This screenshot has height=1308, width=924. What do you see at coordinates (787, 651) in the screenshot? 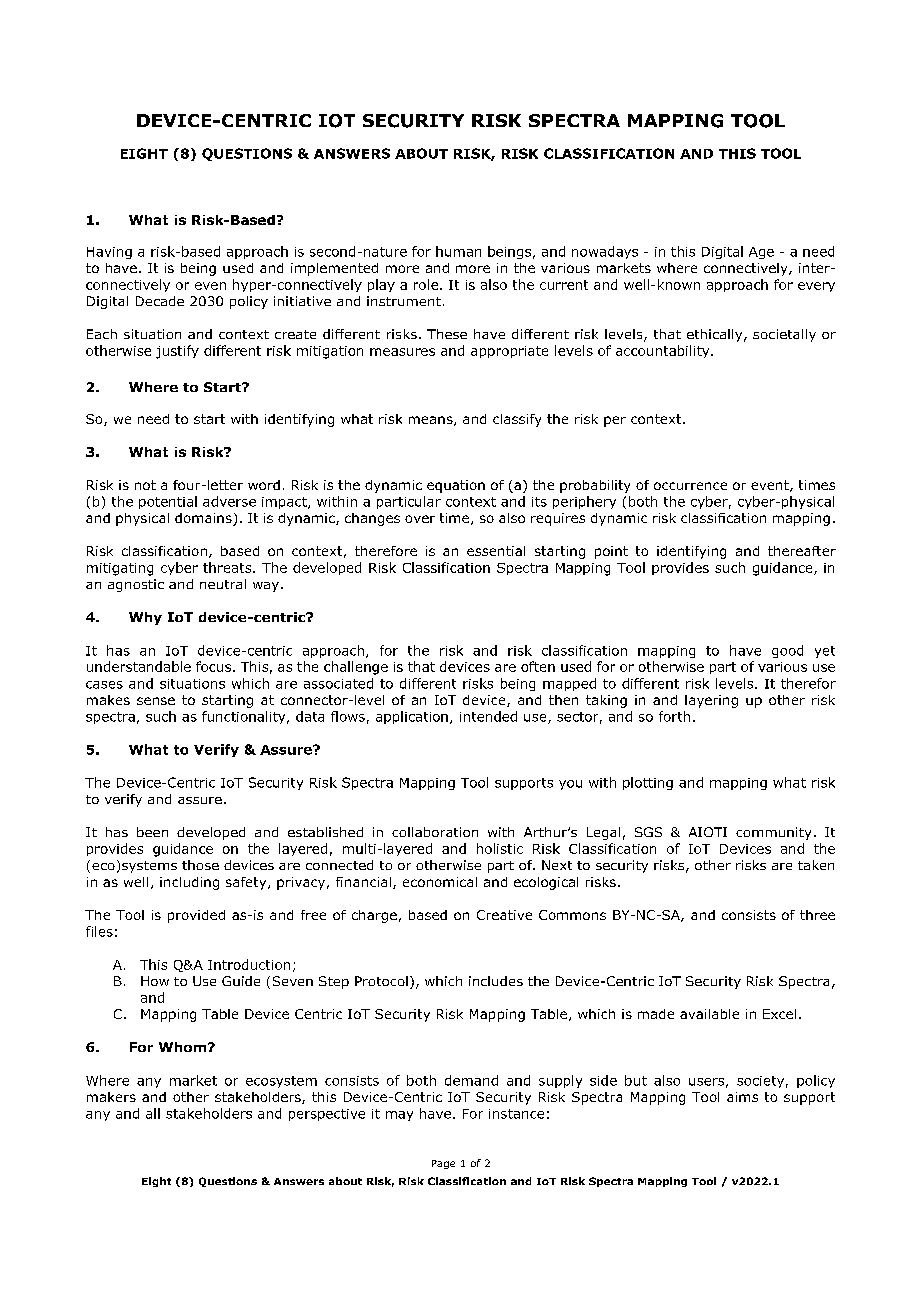
I see `good` at bounding box center [787, 651].
